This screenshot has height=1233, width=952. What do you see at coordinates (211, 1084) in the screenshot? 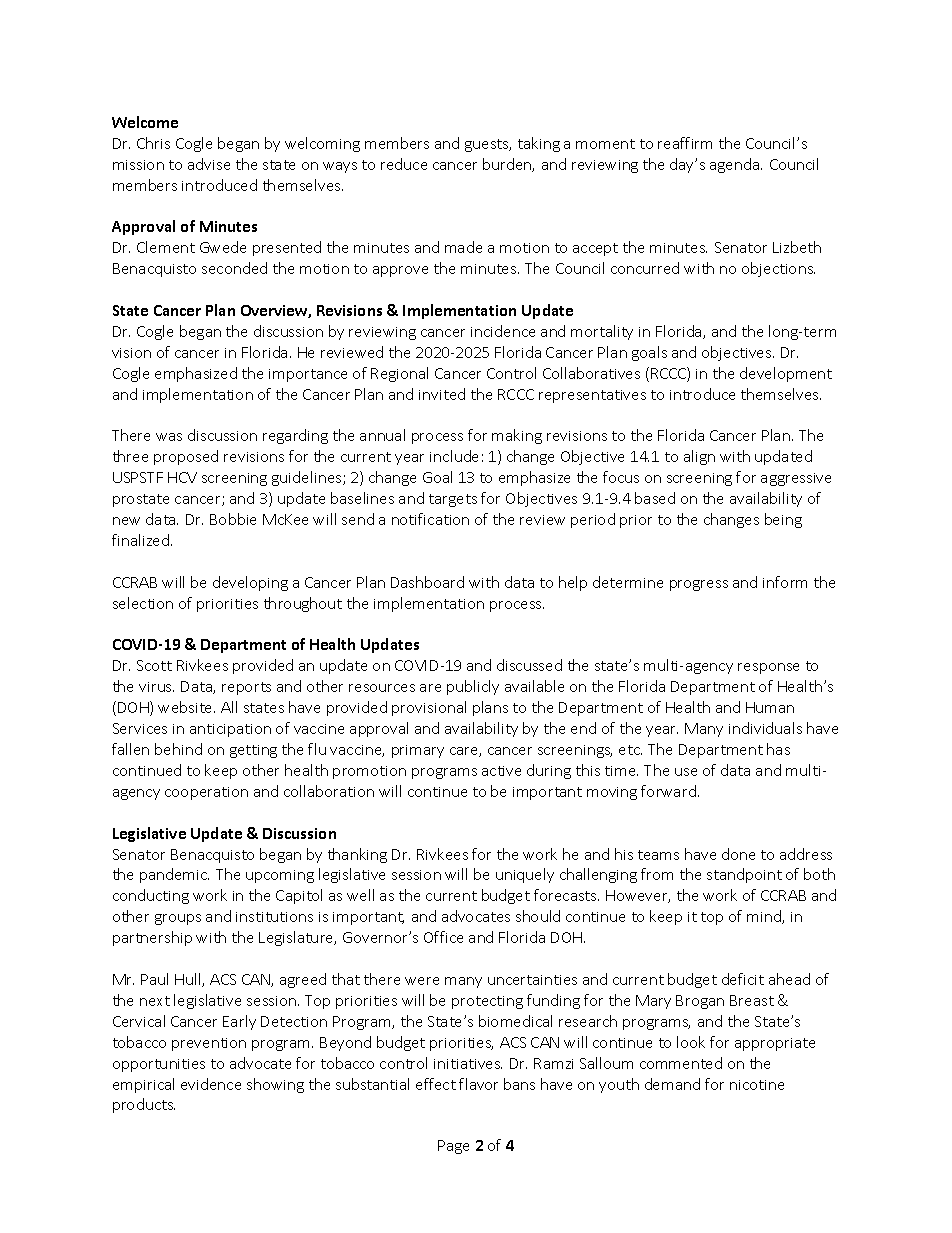
I see `evidence` at bounding box center [211, 1084].
